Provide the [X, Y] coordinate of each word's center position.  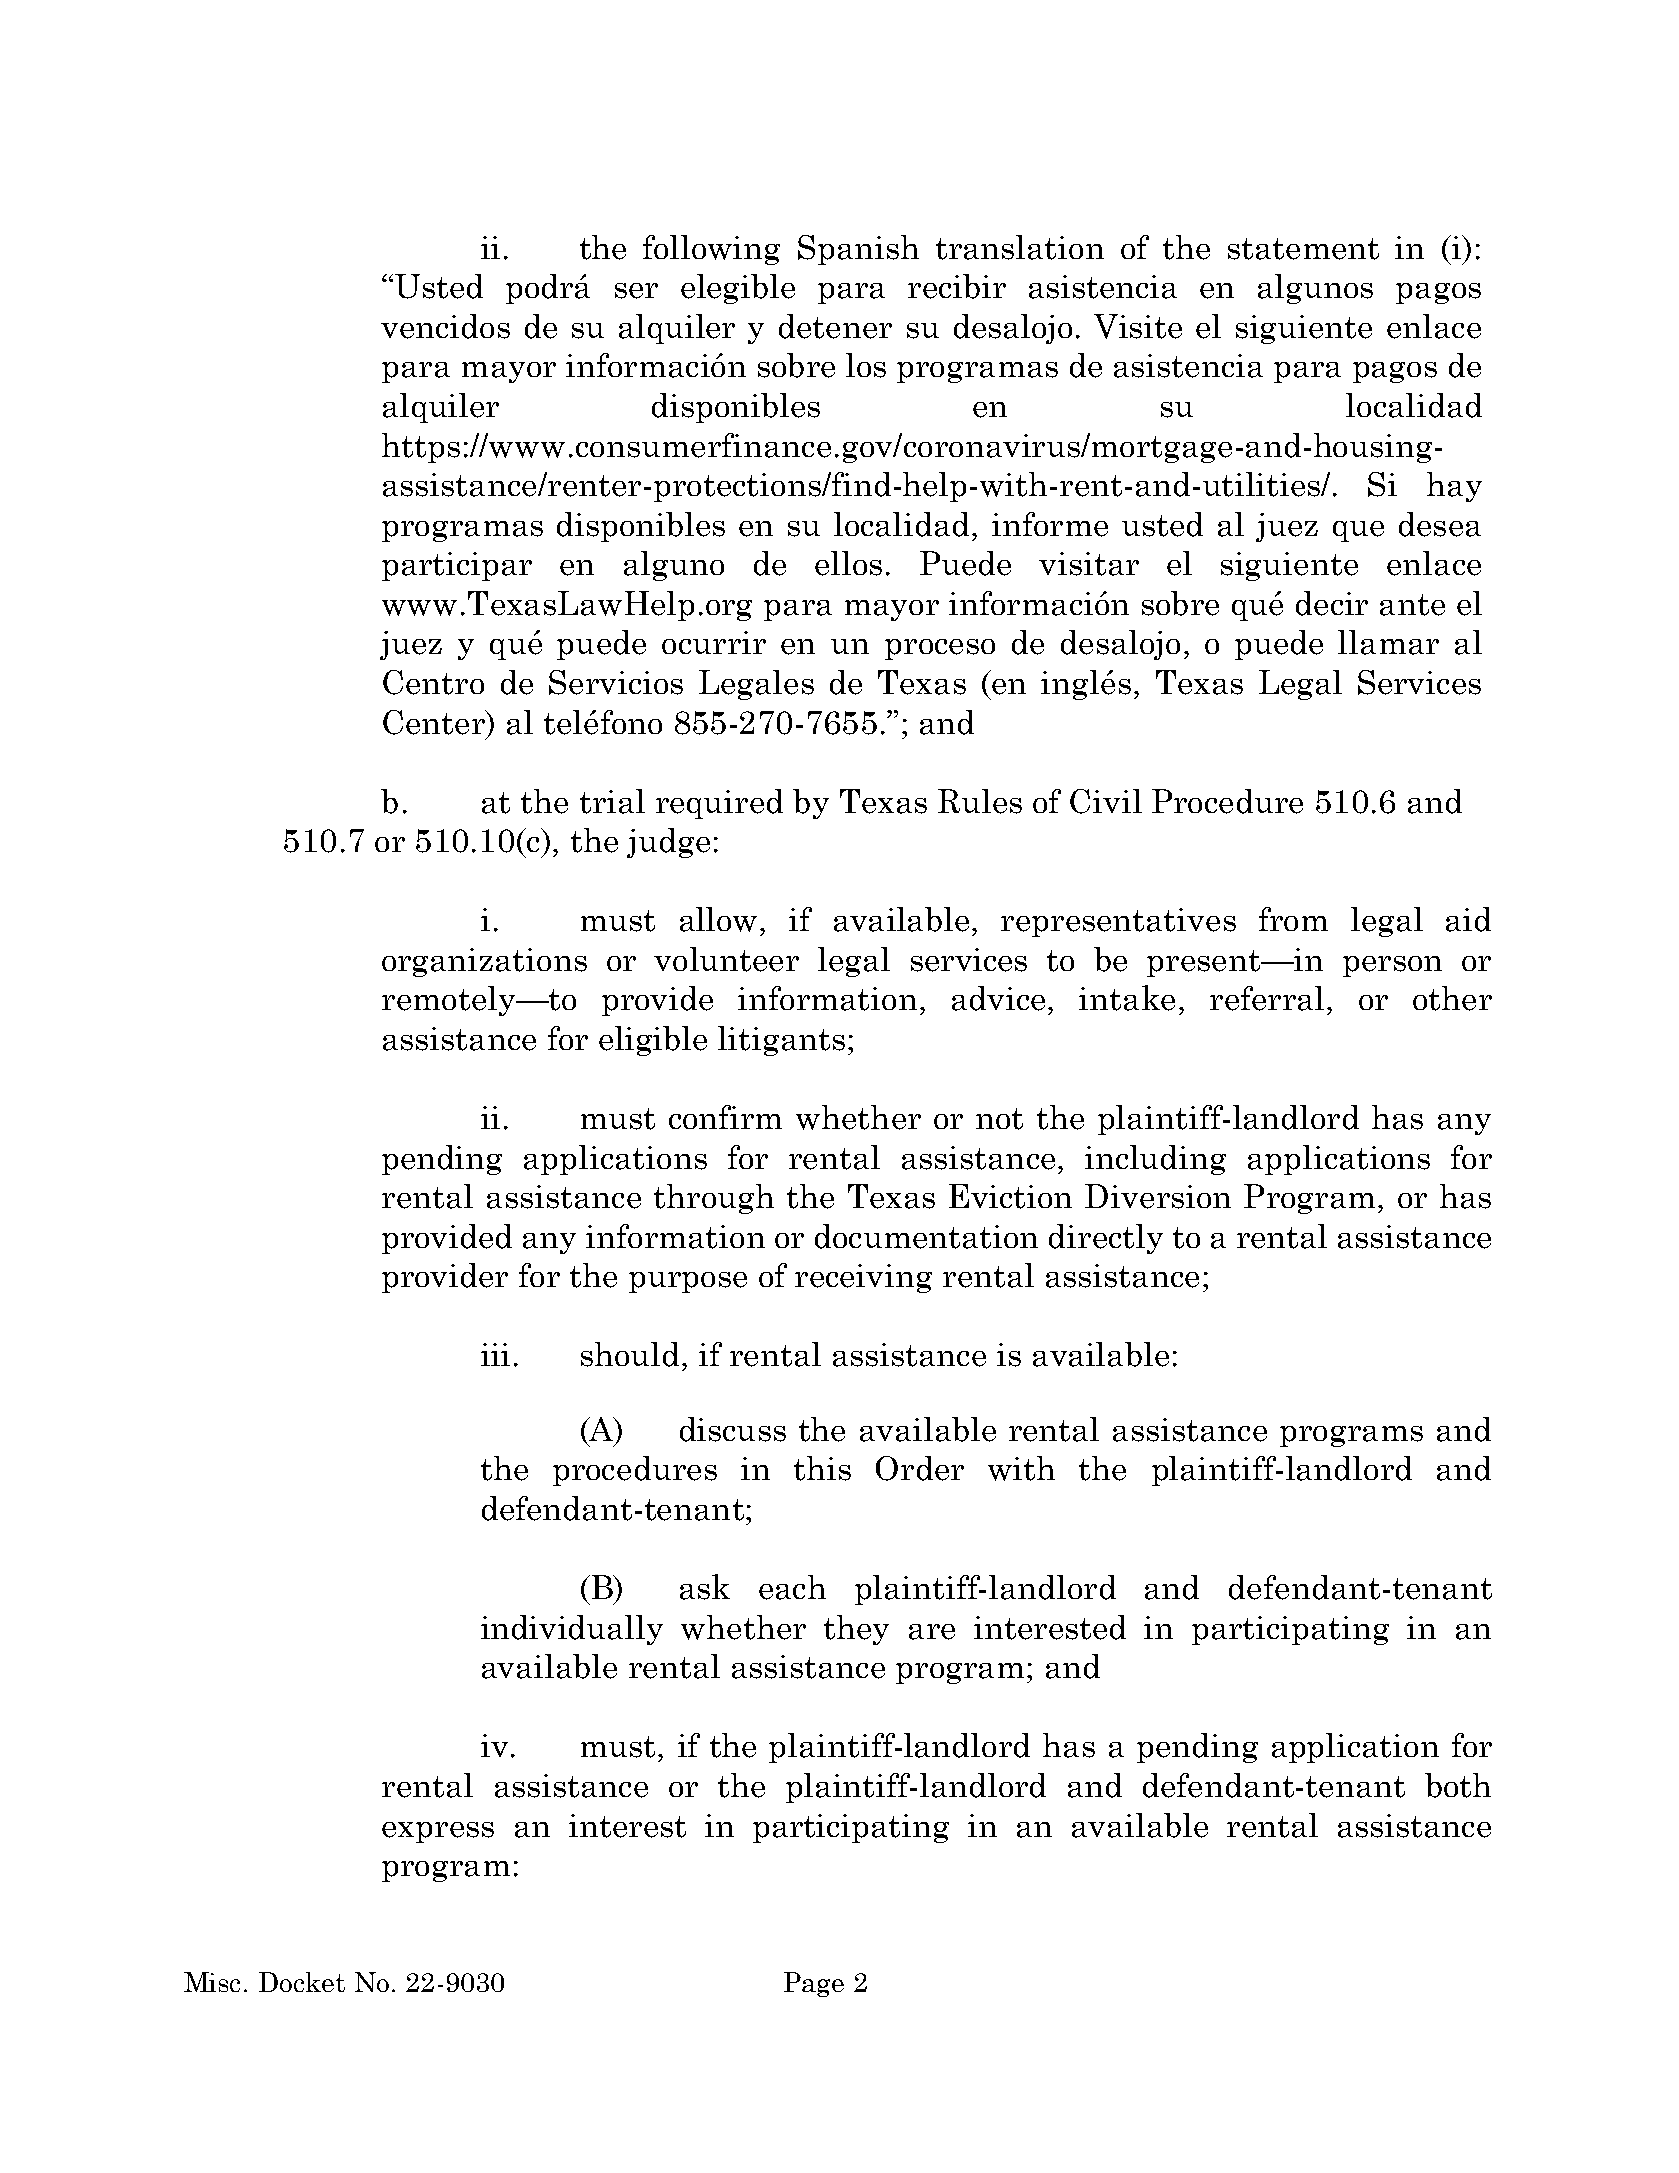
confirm [725, 1117]
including [1155, 1160]
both [1458, 1785]
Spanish [858, 250]
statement [1303, 249]
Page [814, 1984]
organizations [484, 962]
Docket [302, 1982]
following [711, 250]
